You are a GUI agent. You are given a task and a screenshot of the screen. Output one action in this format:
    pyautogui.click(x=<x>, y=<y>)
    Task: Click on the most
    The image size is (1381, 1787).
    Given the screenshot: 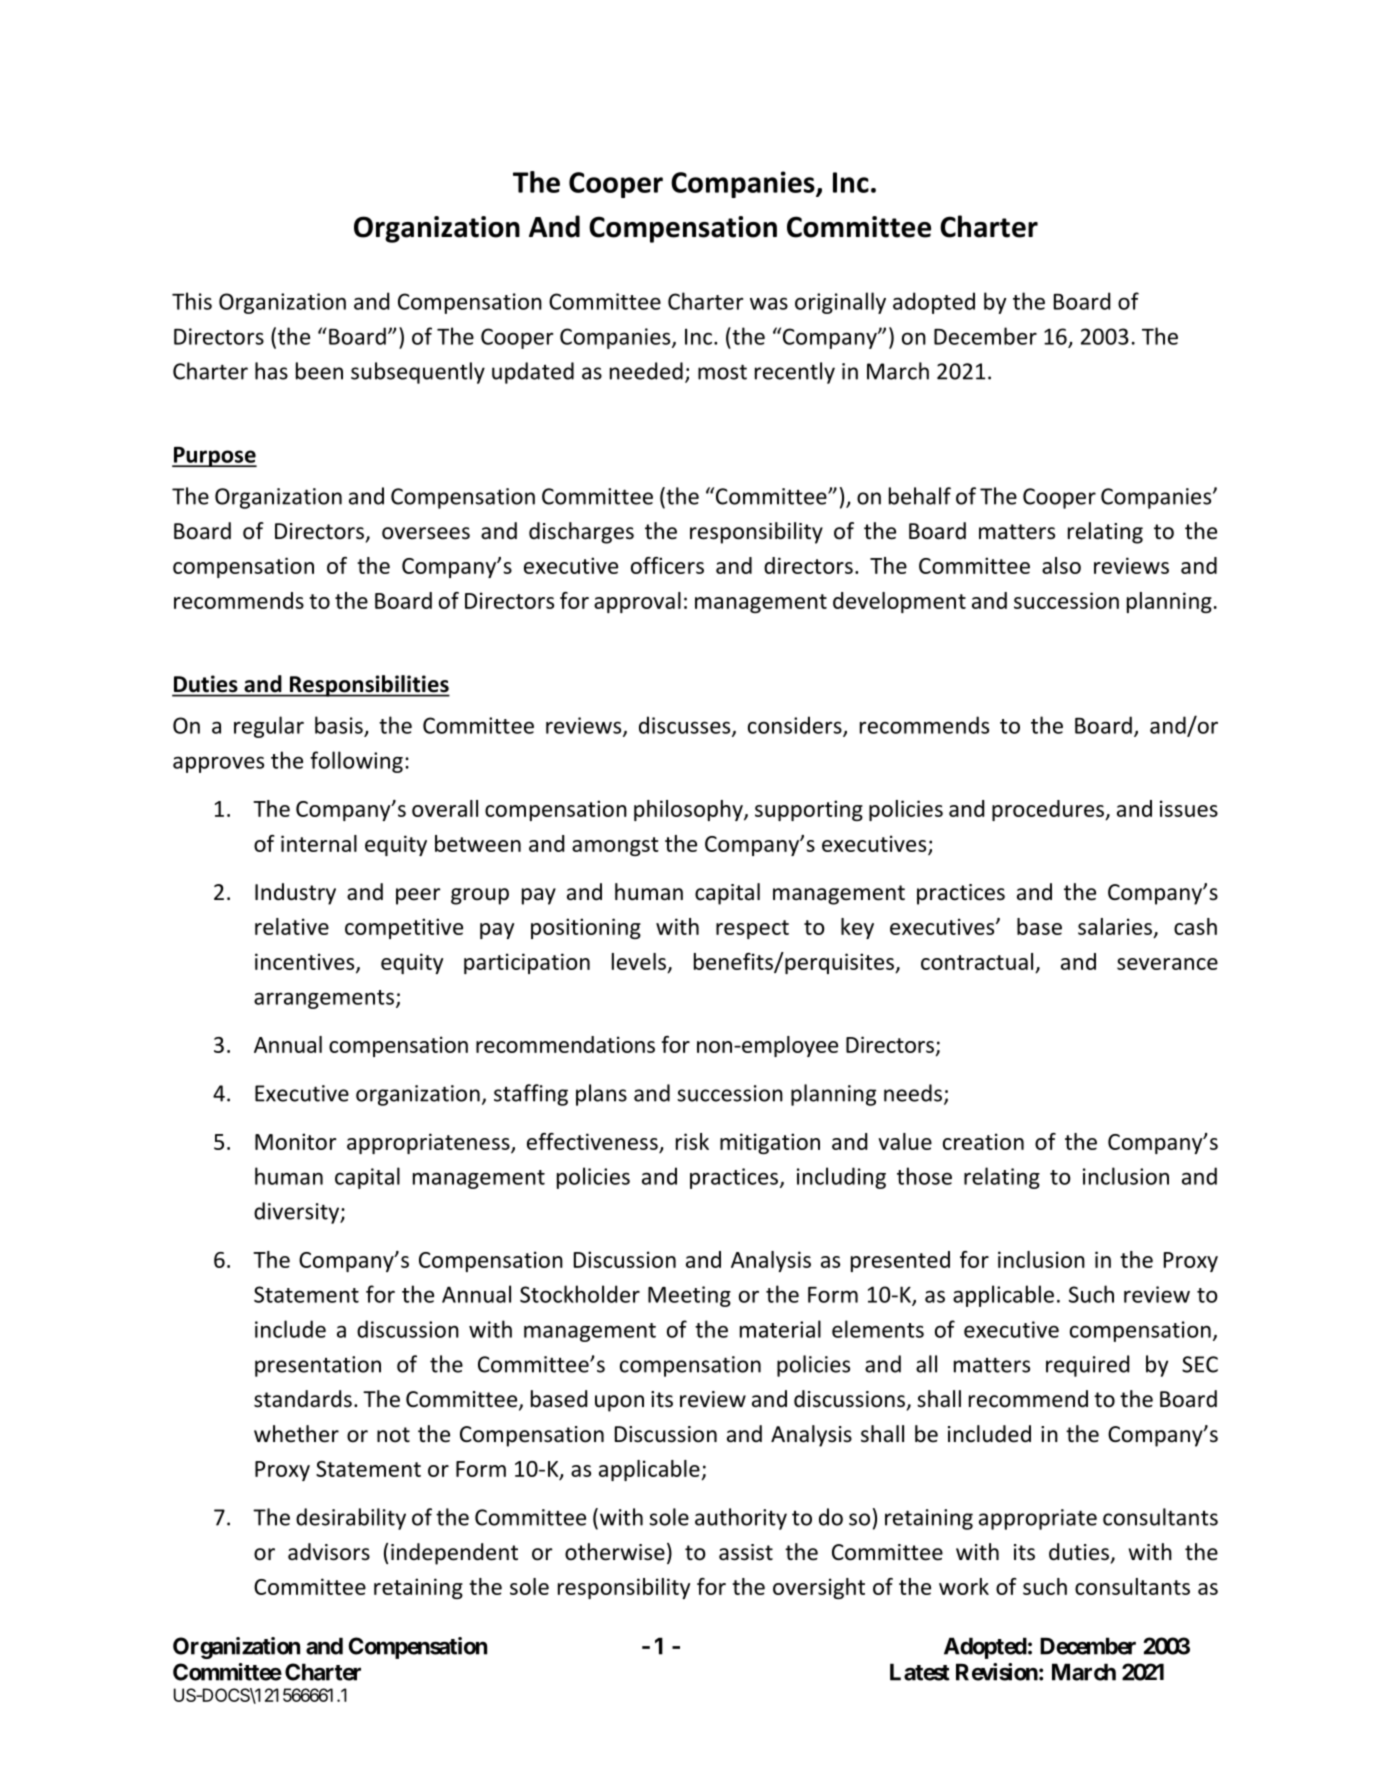 What is the action you would take?
    pyautogui.click(x=722, y=372)
